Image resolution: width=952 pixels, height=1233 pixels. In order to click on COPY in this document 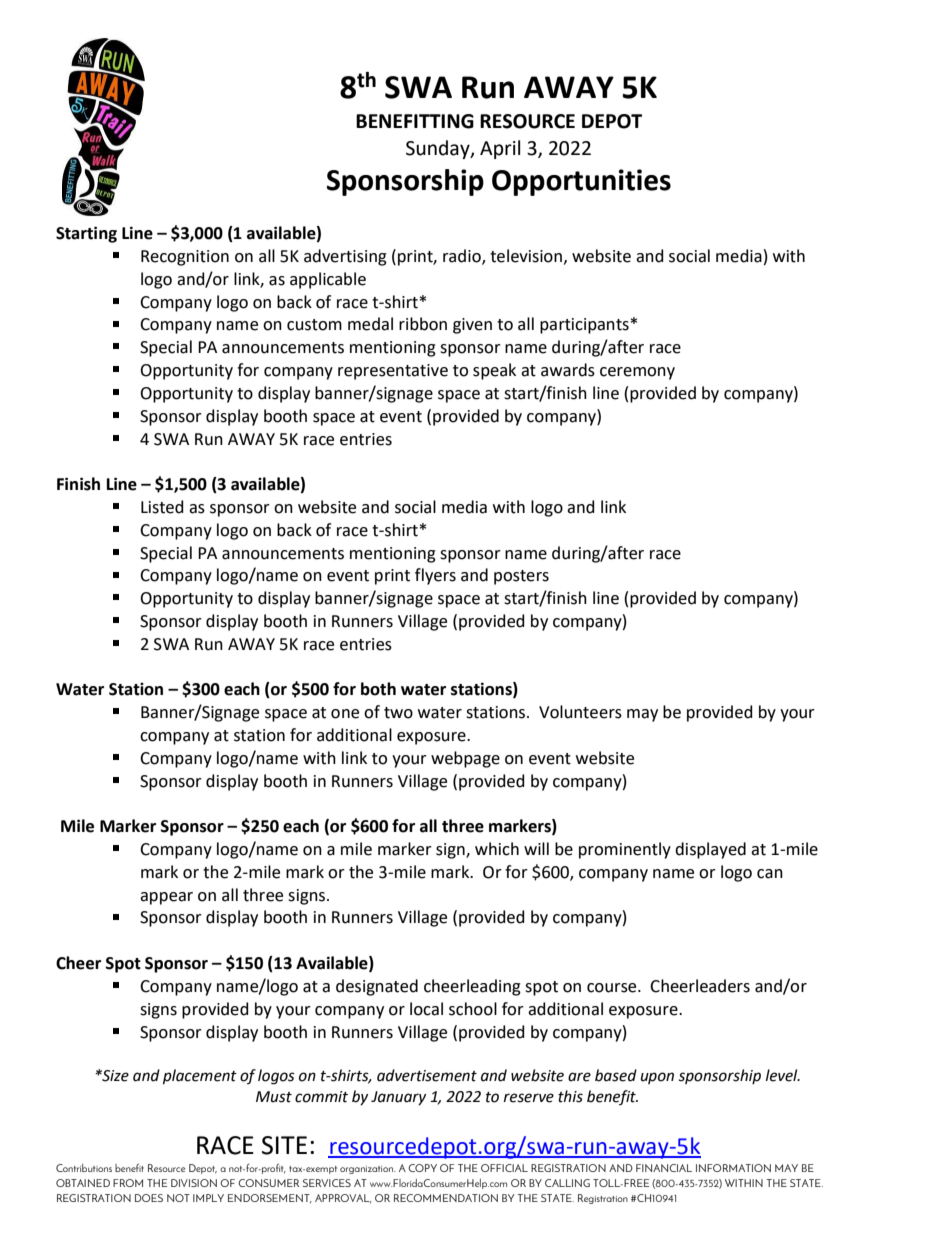, I will do `click(422, 1168)`.
